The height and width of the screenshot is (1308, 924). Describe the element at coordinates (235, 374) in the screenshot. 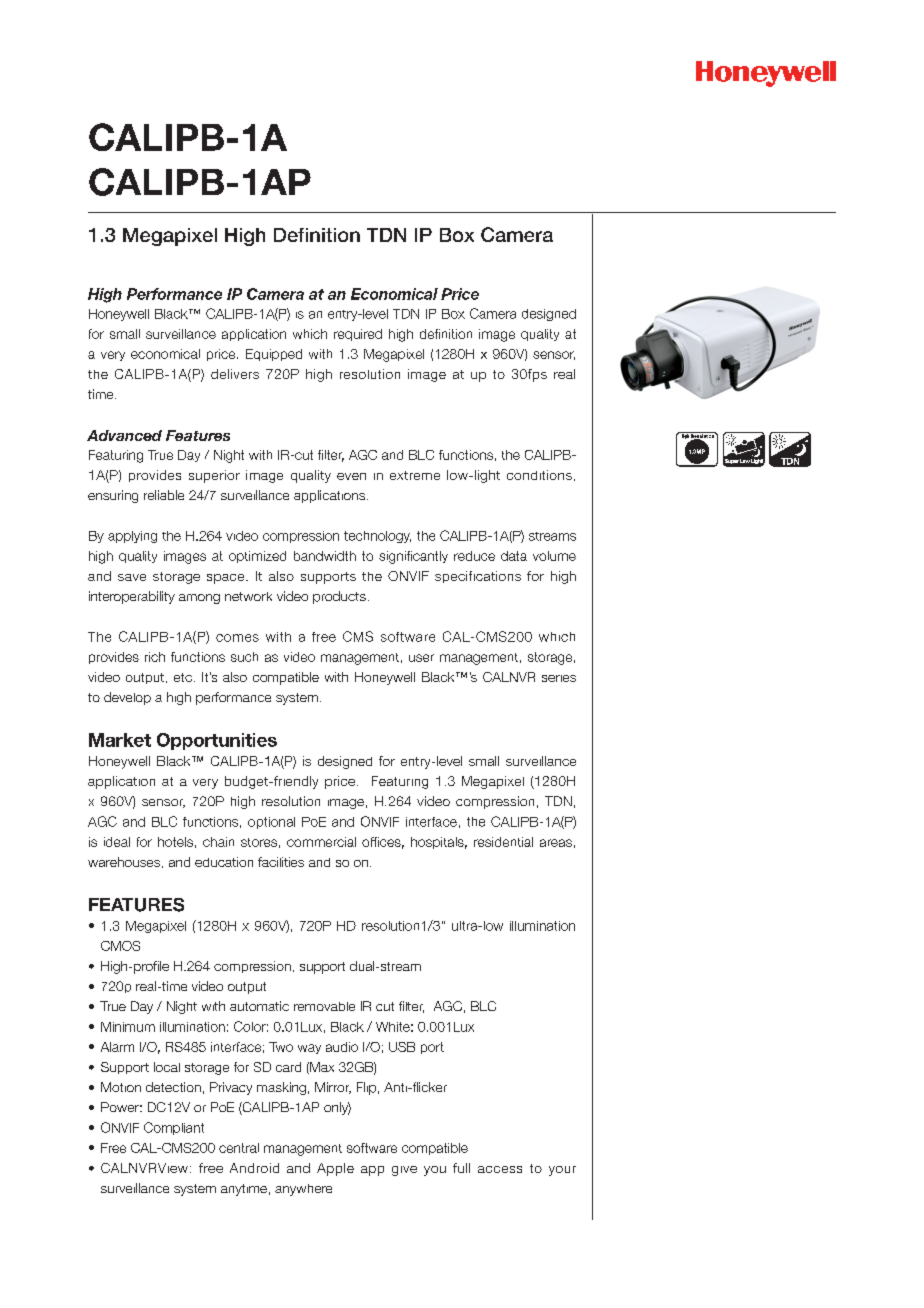

I see `delivers` at that location.
